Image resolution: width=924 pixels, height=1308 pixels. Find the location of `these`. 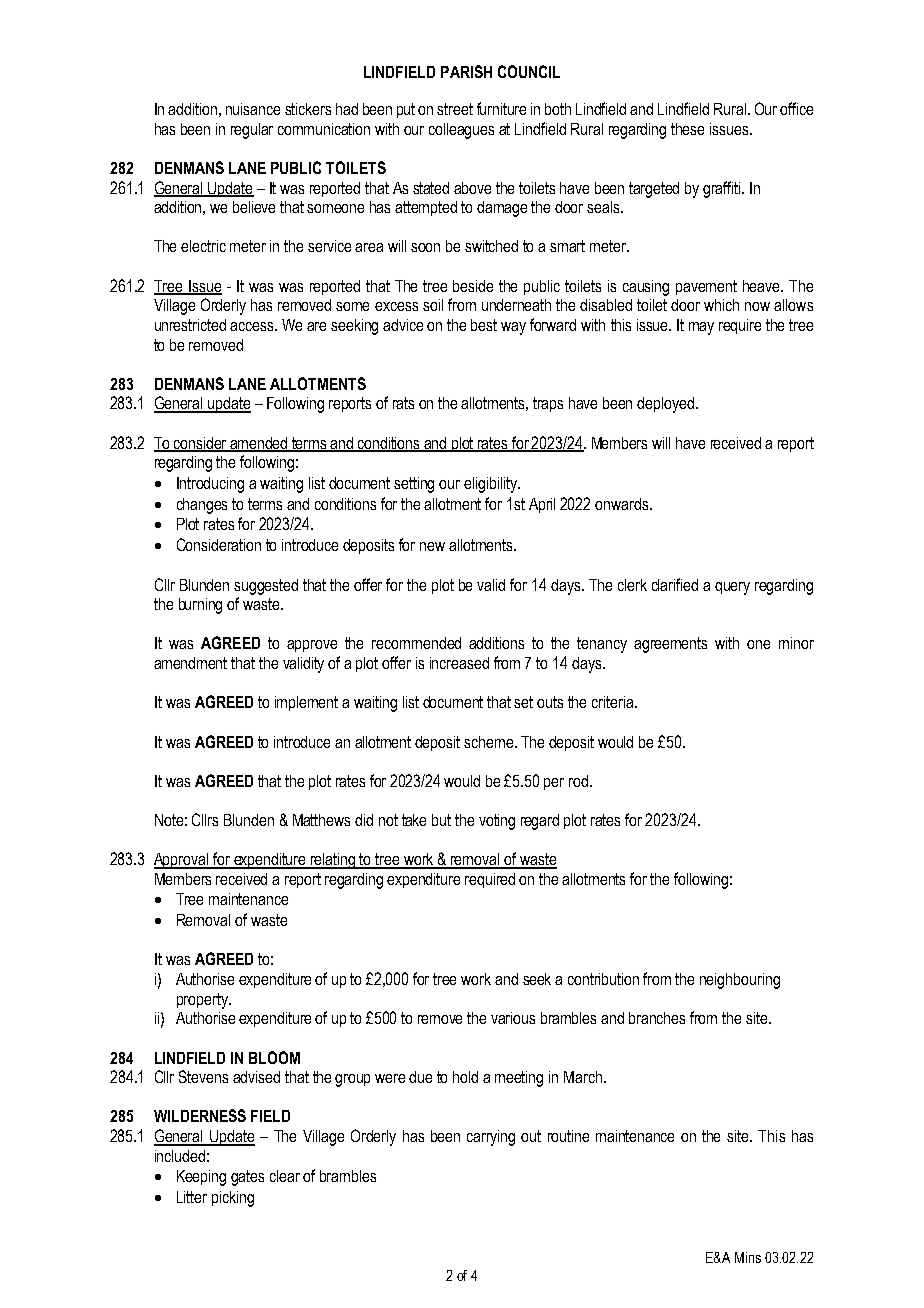

these is located at coordinates (687, 129).
